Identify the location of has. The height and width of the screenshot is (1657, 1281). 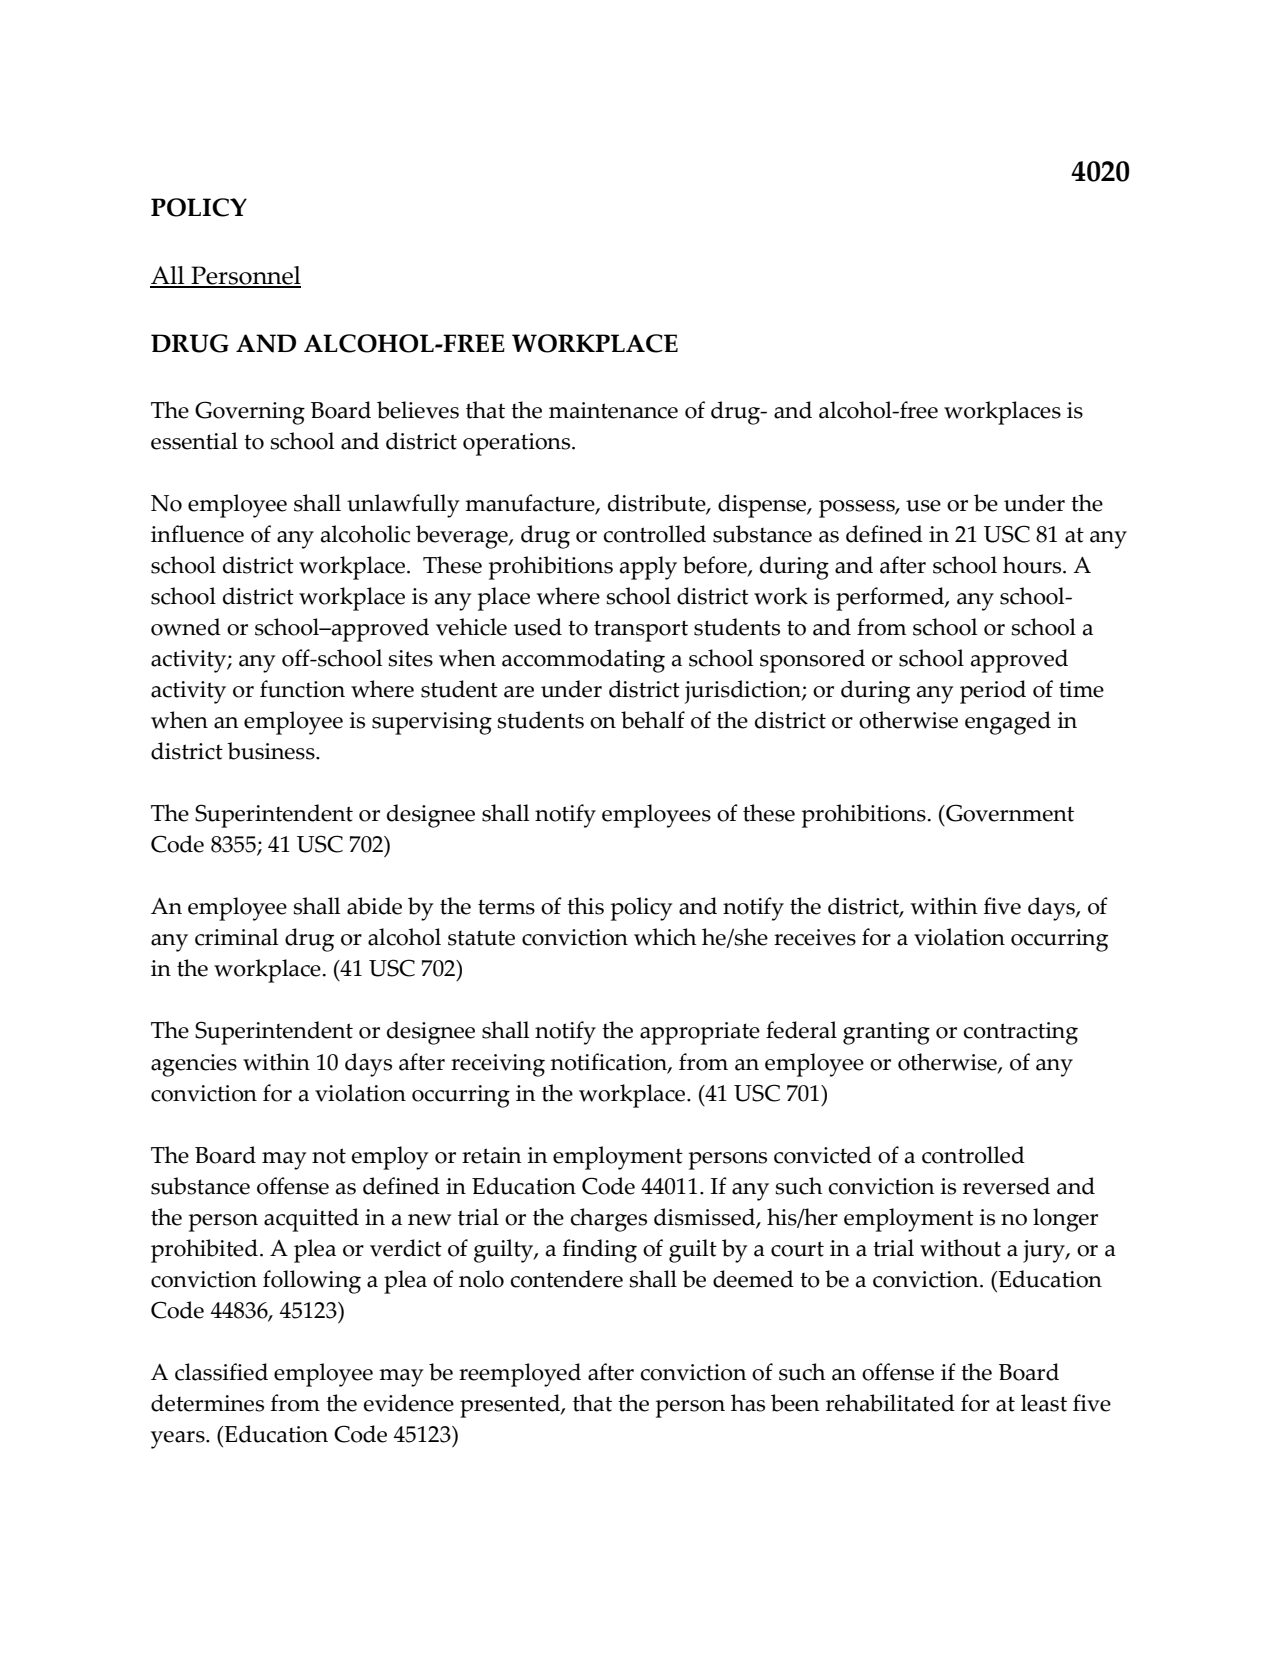
(748, 1403).
